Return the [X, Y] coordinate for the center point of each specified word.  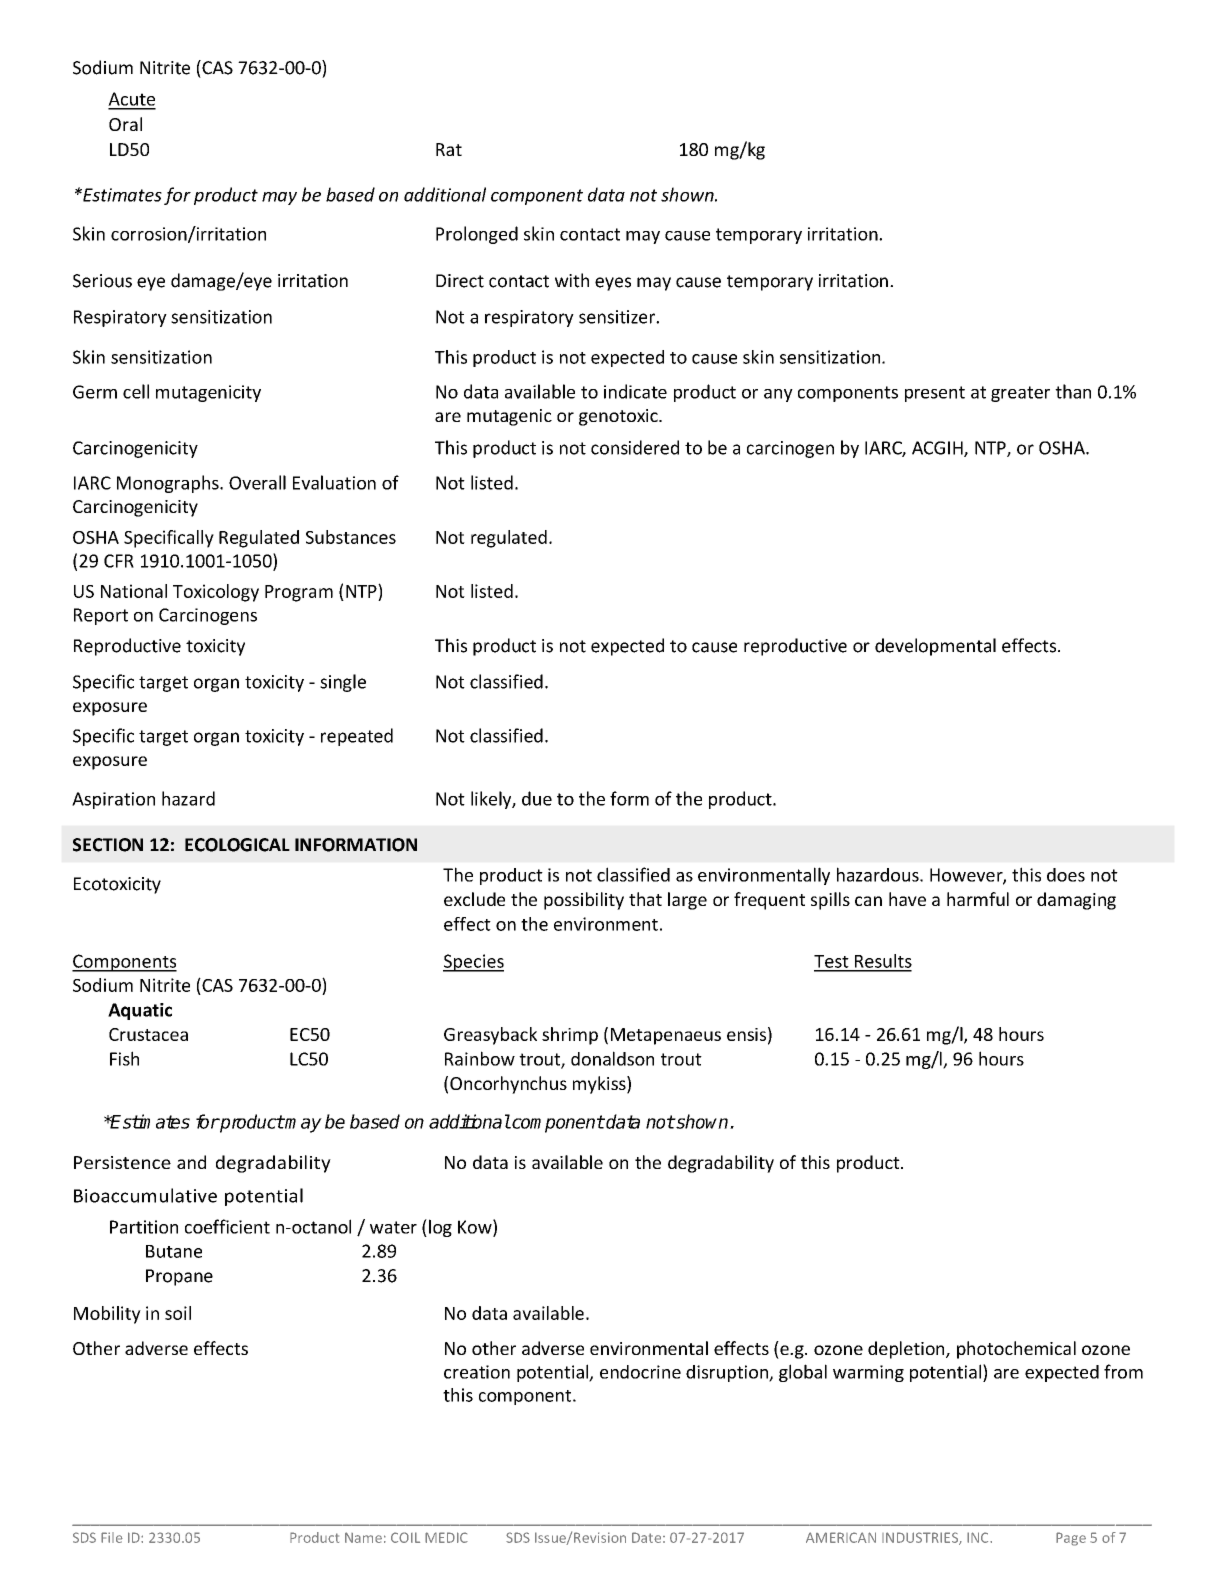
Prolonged [477, 235]
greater [1020, 394]
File [112, 1537]
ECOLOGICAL [237, 845]
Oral [125, 124]
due [537, 798]
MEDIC [446, 1537]
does [1066, 875]
